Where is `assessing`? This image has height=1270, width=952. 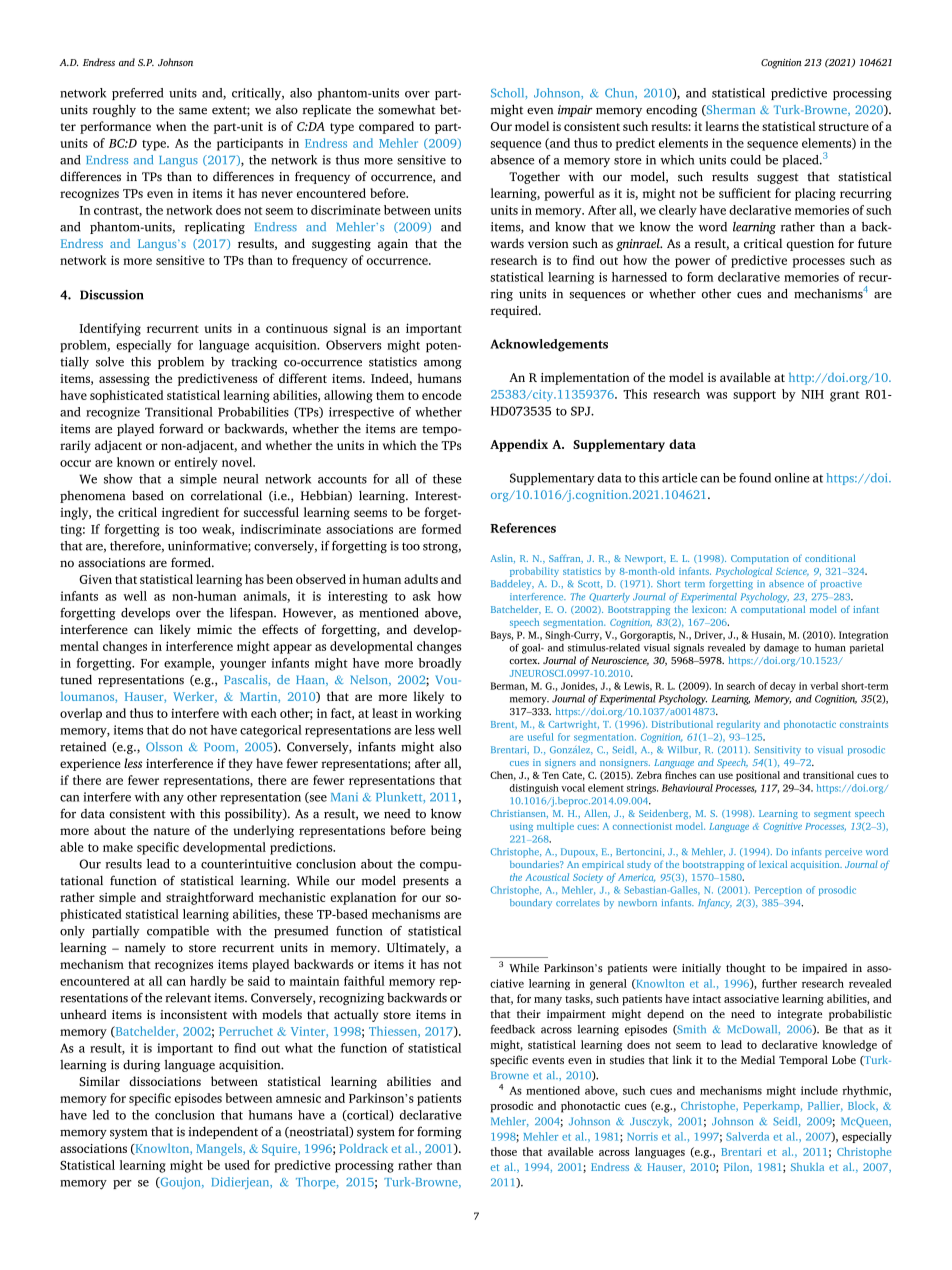
assessing is located at coordinates (124, 380).
